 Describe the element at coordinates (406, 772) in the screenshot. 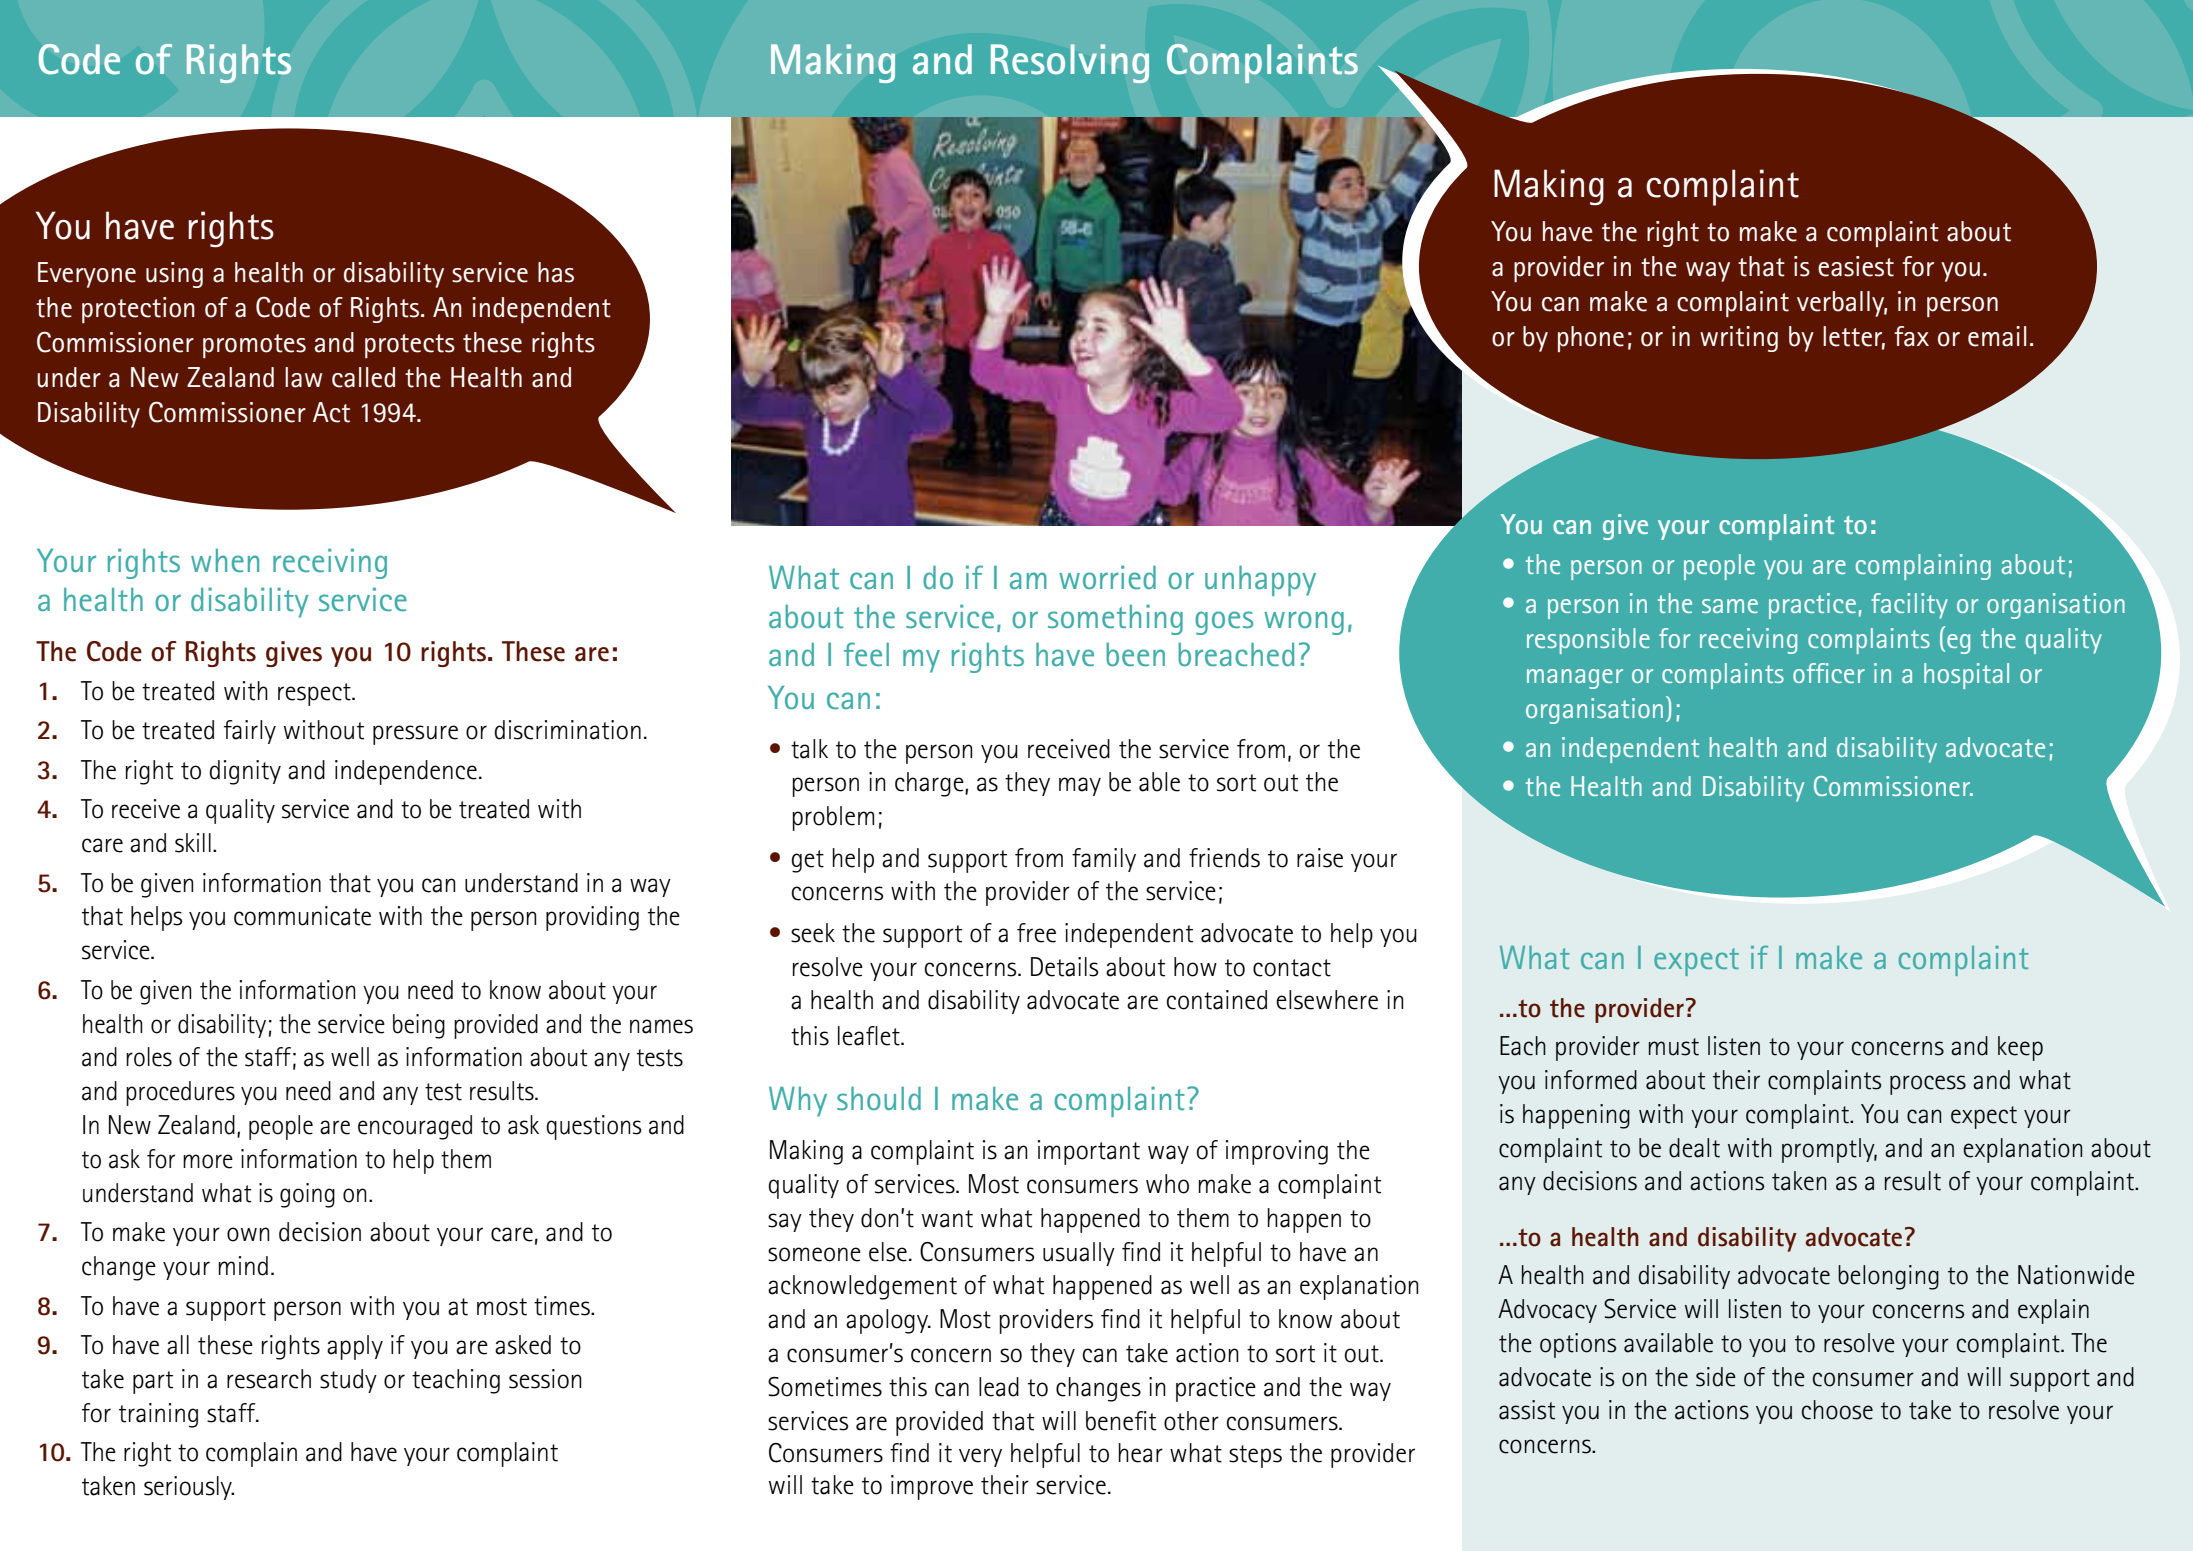

I see `independence` at that location.
